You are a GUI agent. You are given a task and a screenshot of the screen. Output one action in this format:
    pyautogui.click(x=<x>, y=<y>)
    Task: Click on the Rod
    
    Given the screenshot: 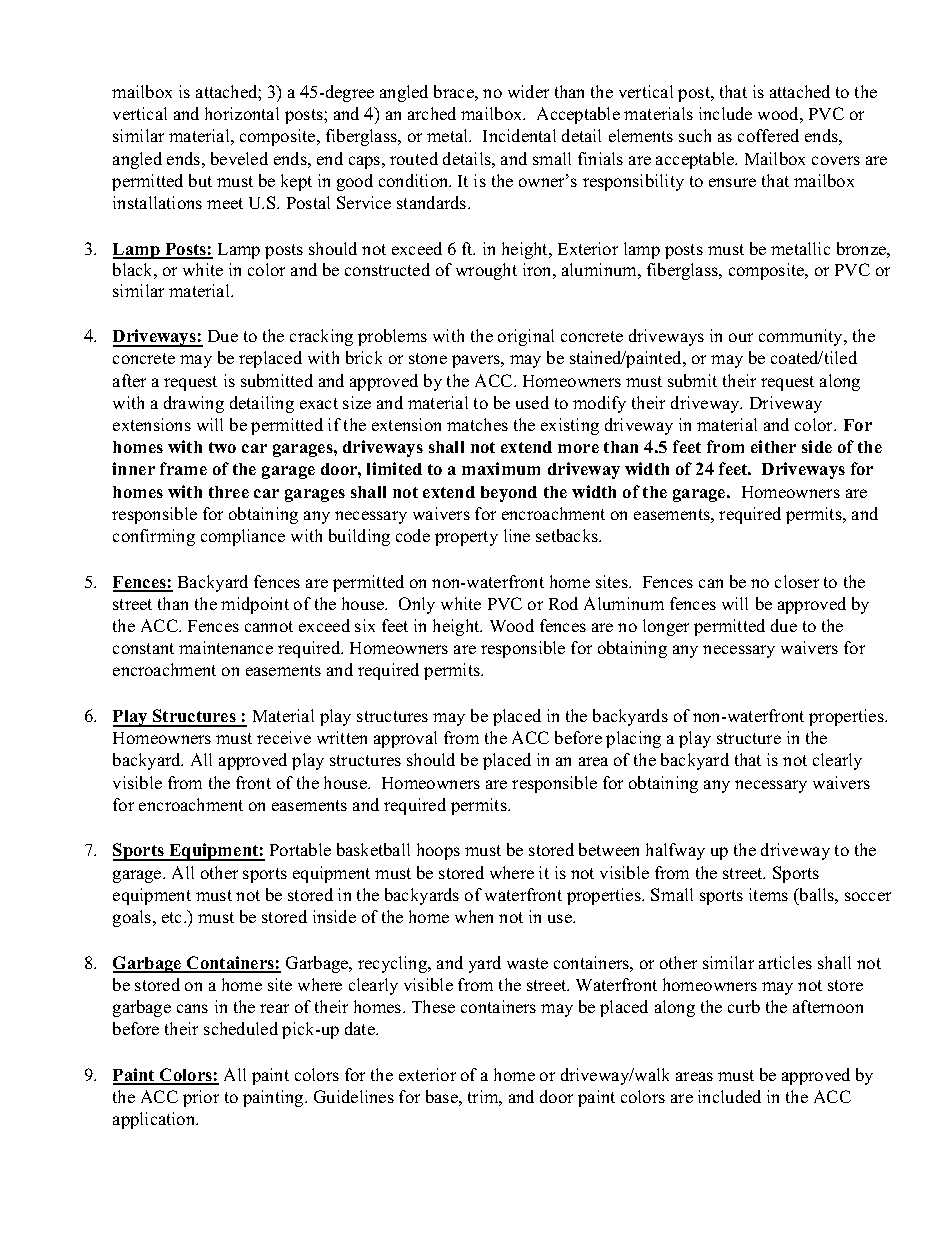 What is the action you would take?
    pyautogui.click(x=563, y=603)
